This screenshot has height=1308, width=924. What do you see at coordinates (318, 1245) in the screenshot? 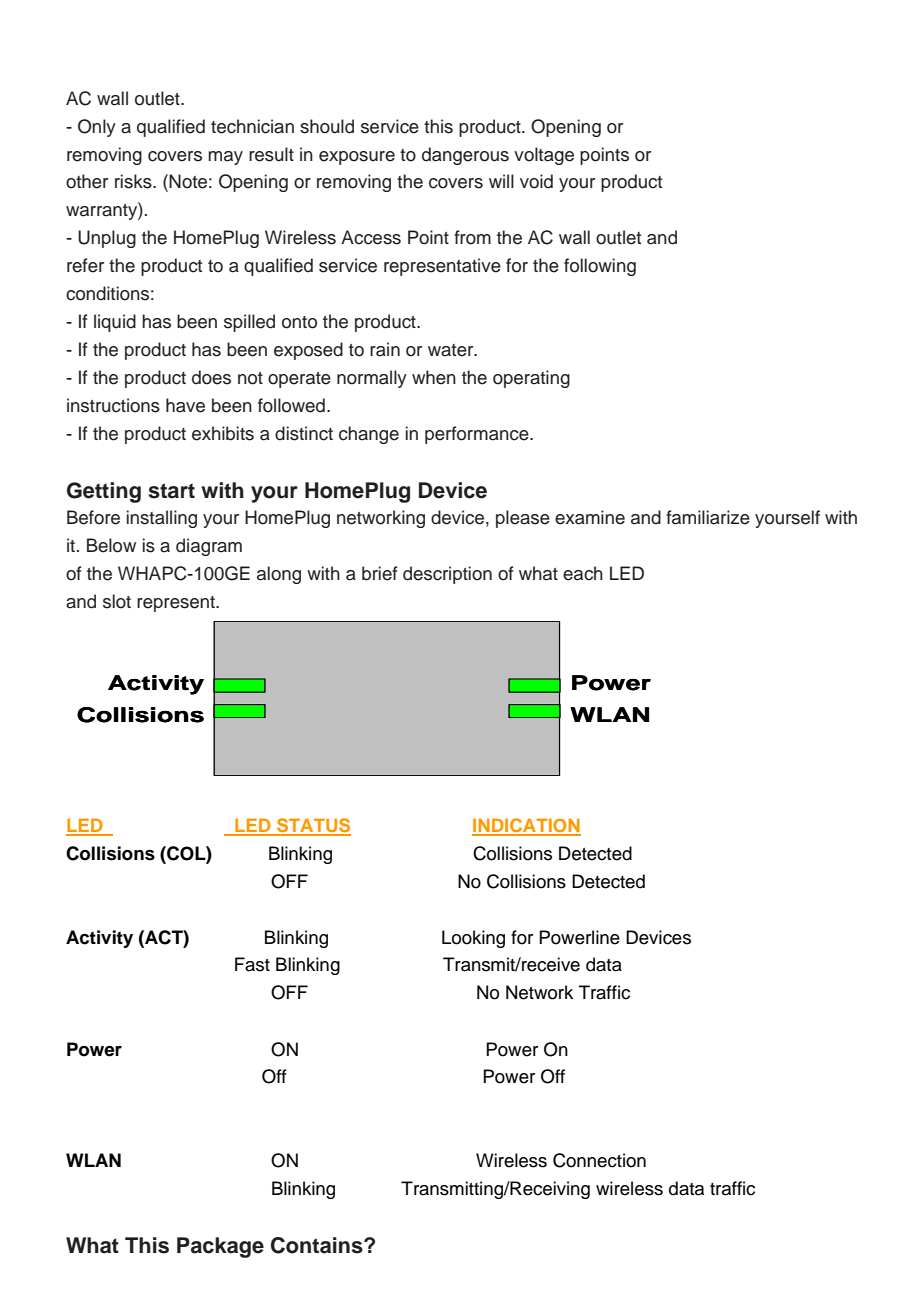
I see `Contains` at bounding box center [318, 1245].
